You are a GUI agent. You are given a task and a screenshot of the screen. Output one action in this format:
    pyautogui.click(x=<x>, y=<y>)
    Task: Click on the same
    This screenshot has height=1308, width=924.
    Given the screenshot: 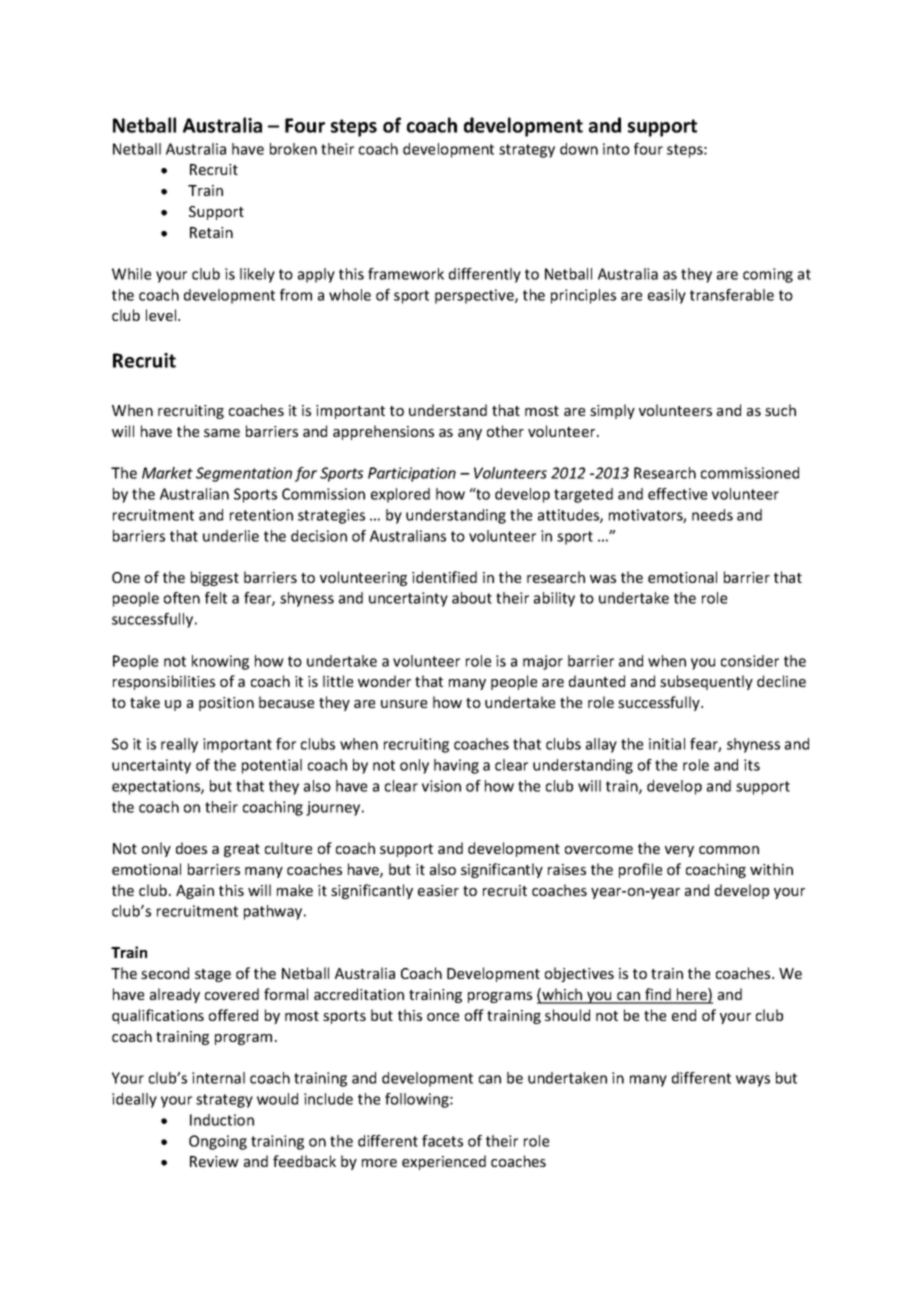 What is the action you would take?
    pyautogui.click(x=222, y=433)
